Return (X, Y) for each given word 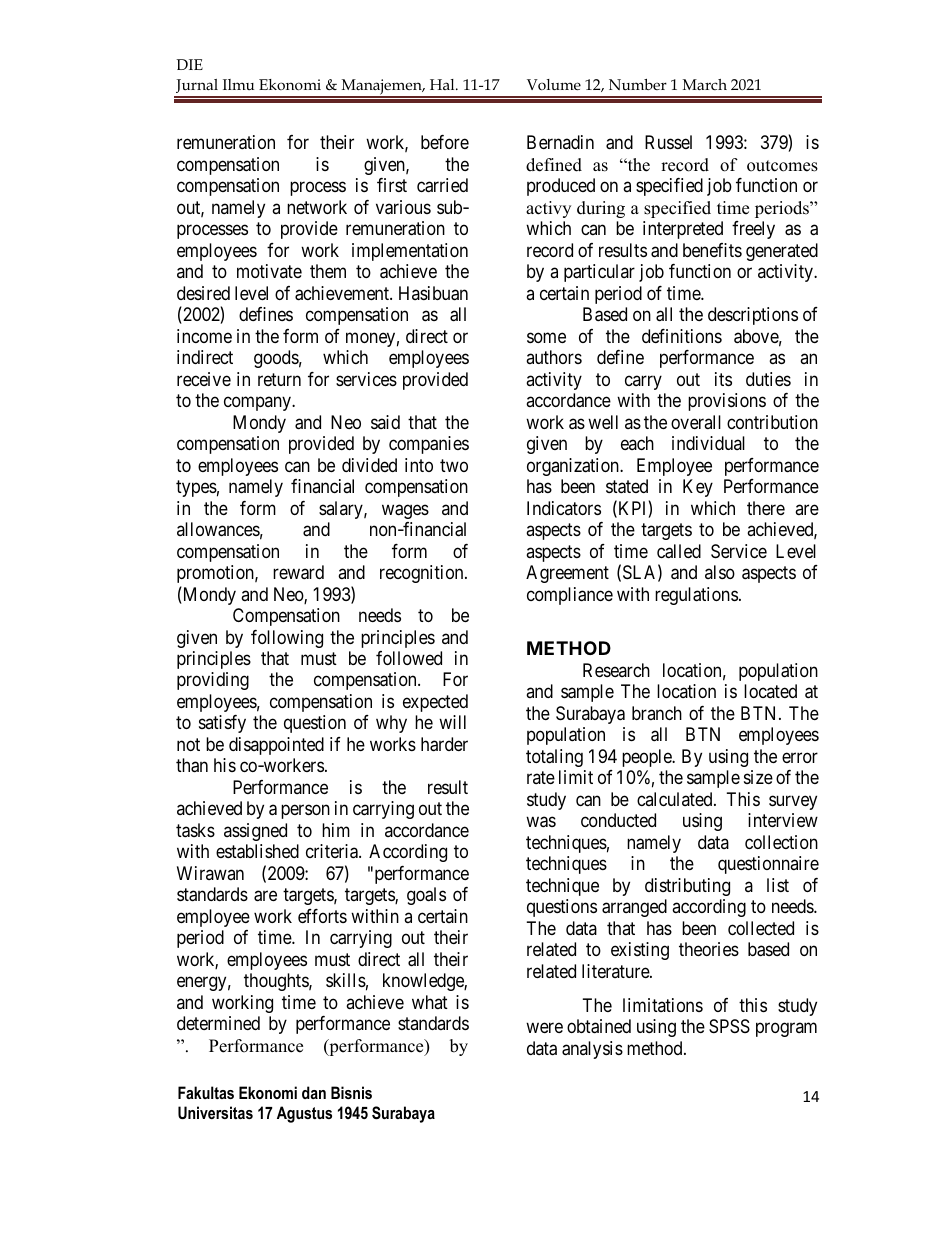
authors (554, 357)
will (452, 722)
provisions (727, 402)
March (705, 84)
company (258, 404)
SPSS (729, 1026)
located (770, 691)
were (544, 1028)
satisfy (222, 724)
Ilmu (238, 84)
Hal (443, 84)
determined (218, 1023)
